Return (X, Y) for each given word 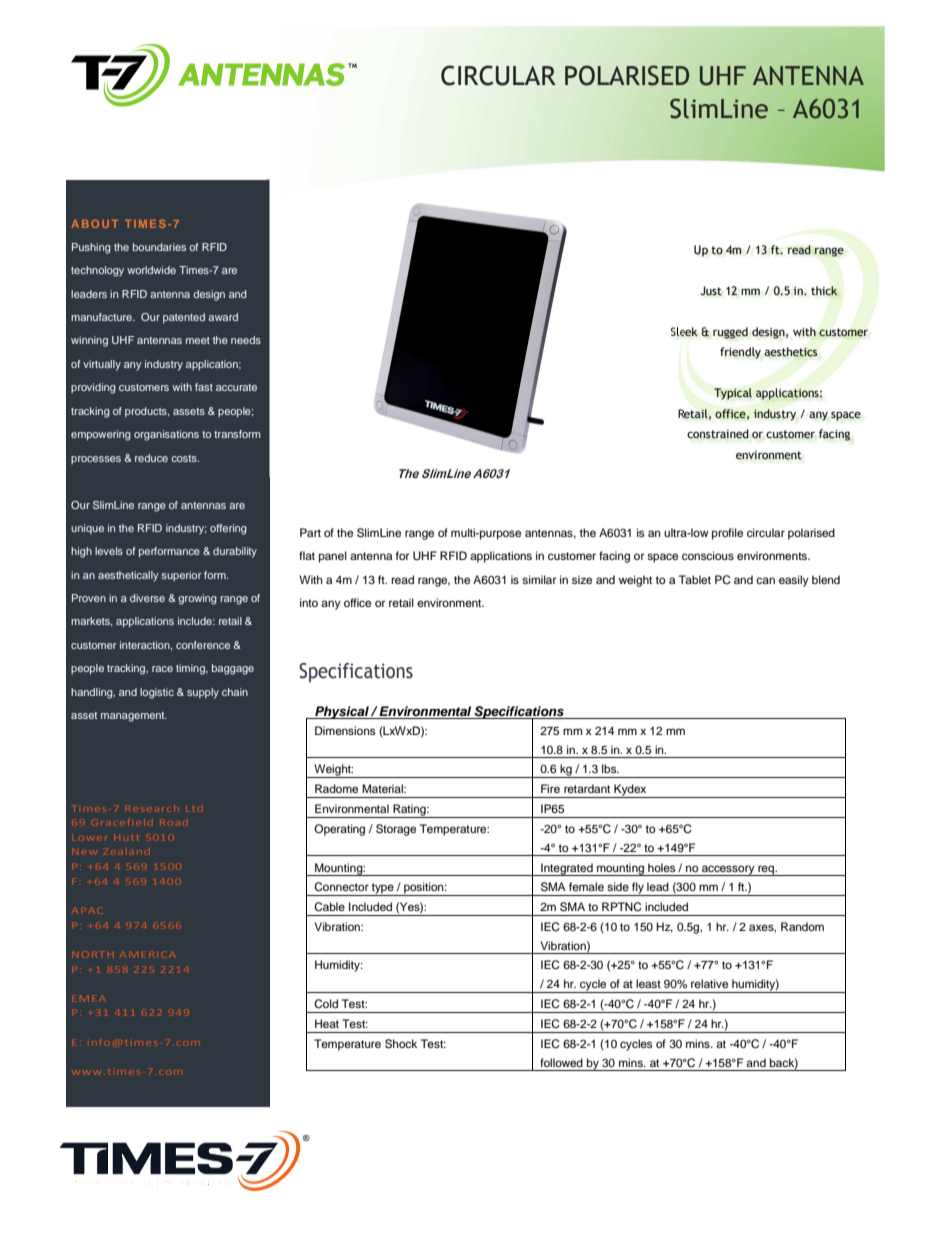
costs (185, 458)
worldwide (151, 270)
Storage (396, 830)
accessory (728, 870)
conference (203, 645)
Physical (342, 712)
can (765, 580)
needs (246, 340)
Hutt (128, 837)
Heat (327, 1023)
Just (711, 291)
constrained (718, 434)
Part (310, 532)
